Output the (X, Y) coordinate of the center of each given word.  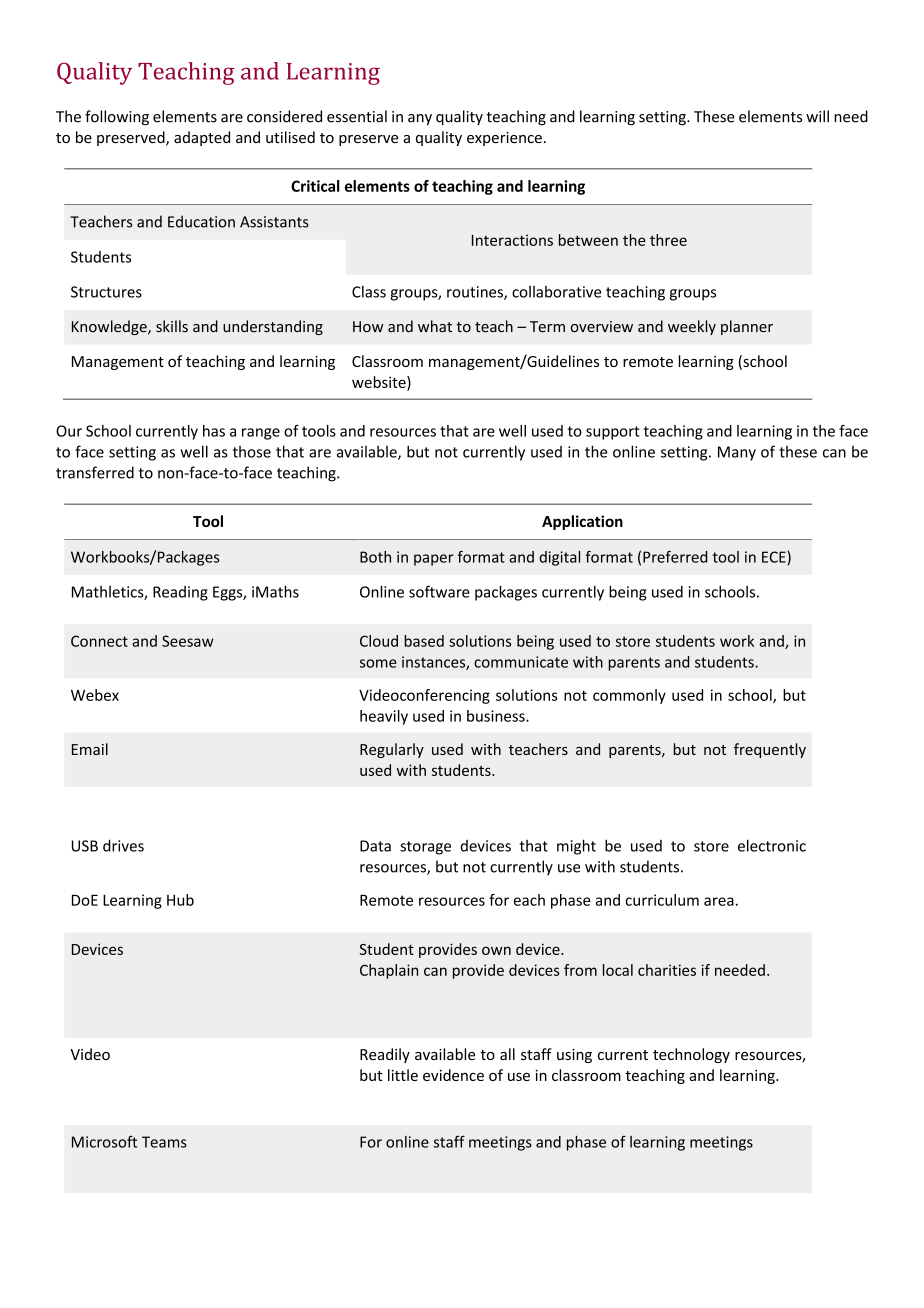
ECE (775, 558)
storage (425, 848)
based (424, 641)
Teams (164, 1142)
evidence (453, 1075)
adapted (202, 138)
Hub (180, 900)
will (817, 116)
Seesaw (187, 641)
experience (504, 139)
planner (747, 327)
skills (172, 326)
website (380, 383)
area (719, 901)
